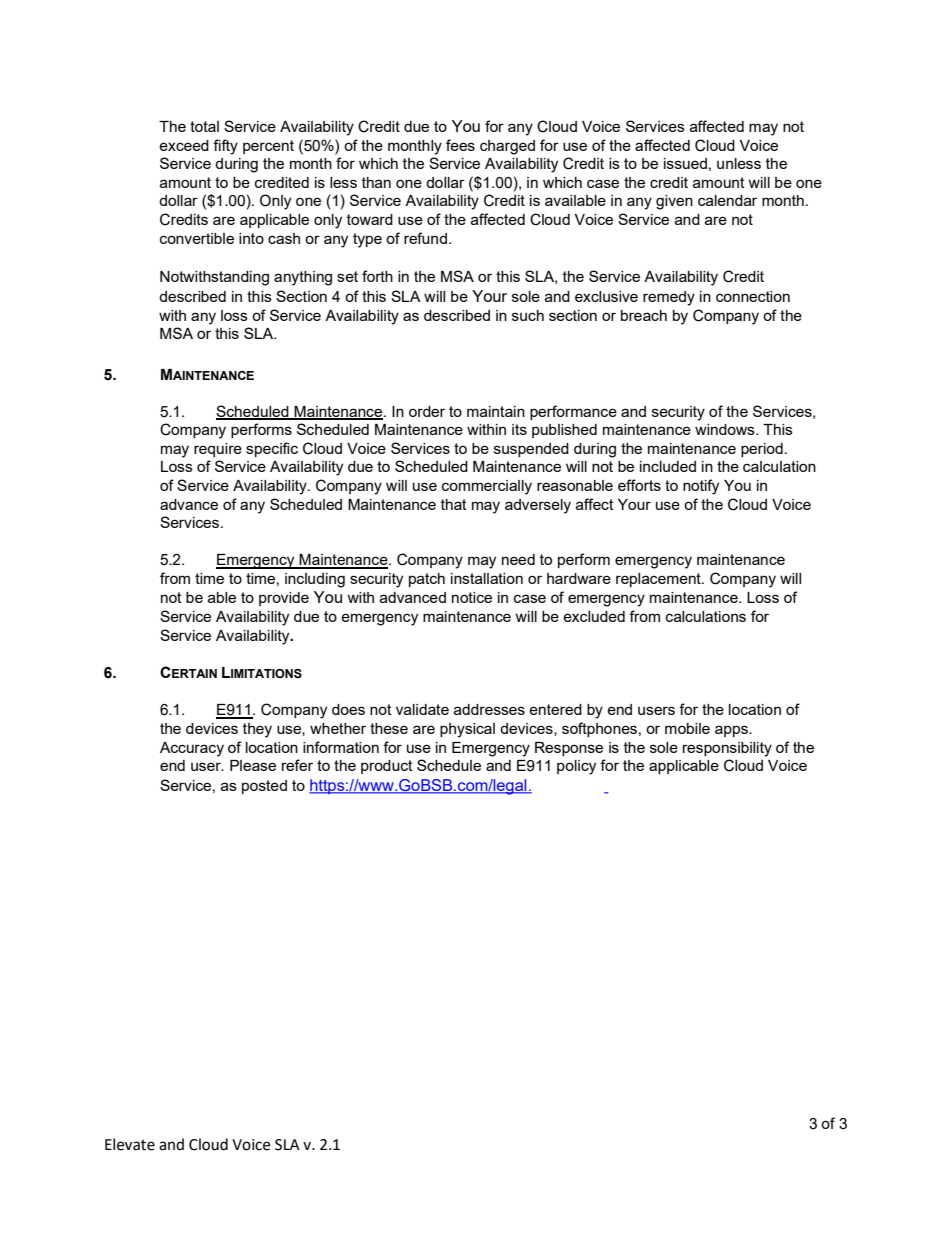  Describe the element at coordinates (685, 163) in the screenshot. I see `issued` at that location.
